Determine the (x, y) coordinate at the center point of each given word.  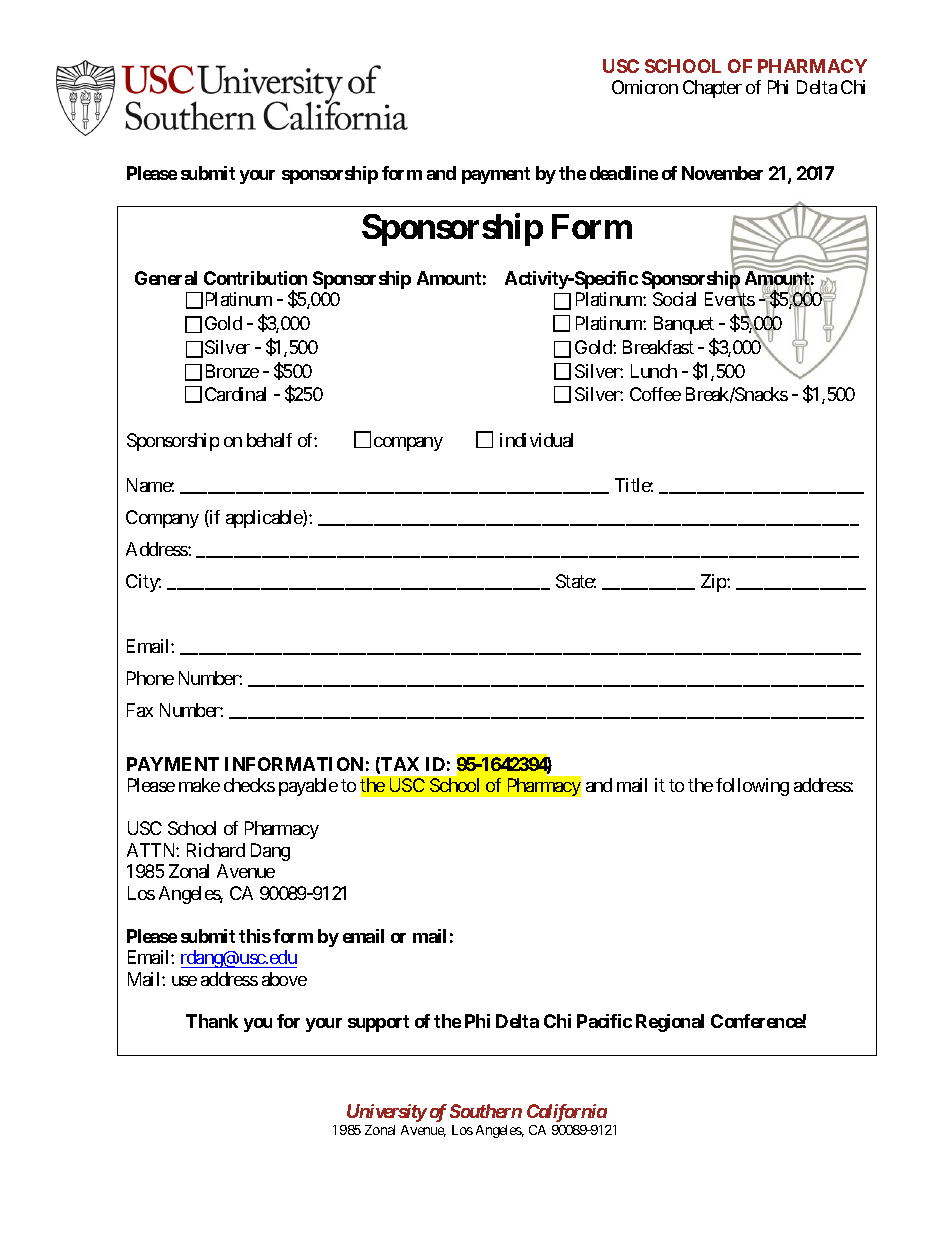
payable (308, 787)
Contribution (255, 278)
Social (674, 299)
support (378, 1023)
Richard (216, 850)
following (752, 787)
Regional (670, 1023)
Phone (150, 678)
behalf (269, 440)
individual (536, 440)
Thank (212, 1021)
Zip (714, 583)
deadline (624, 173)
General (166, 278)
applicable (265, 519)
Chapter (712, 89)
